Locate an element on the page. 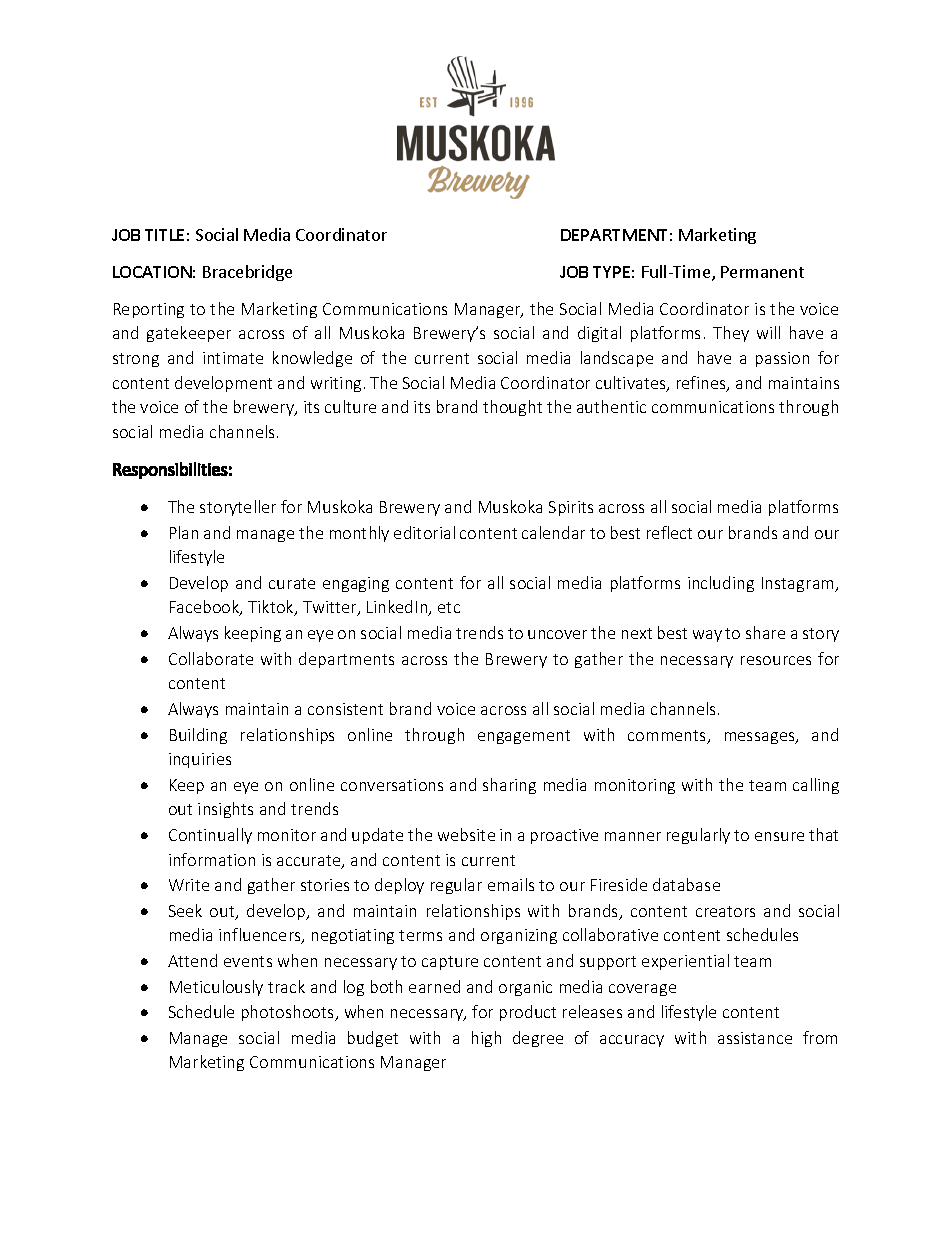  Reporting is located at coordinates (149, 310).
